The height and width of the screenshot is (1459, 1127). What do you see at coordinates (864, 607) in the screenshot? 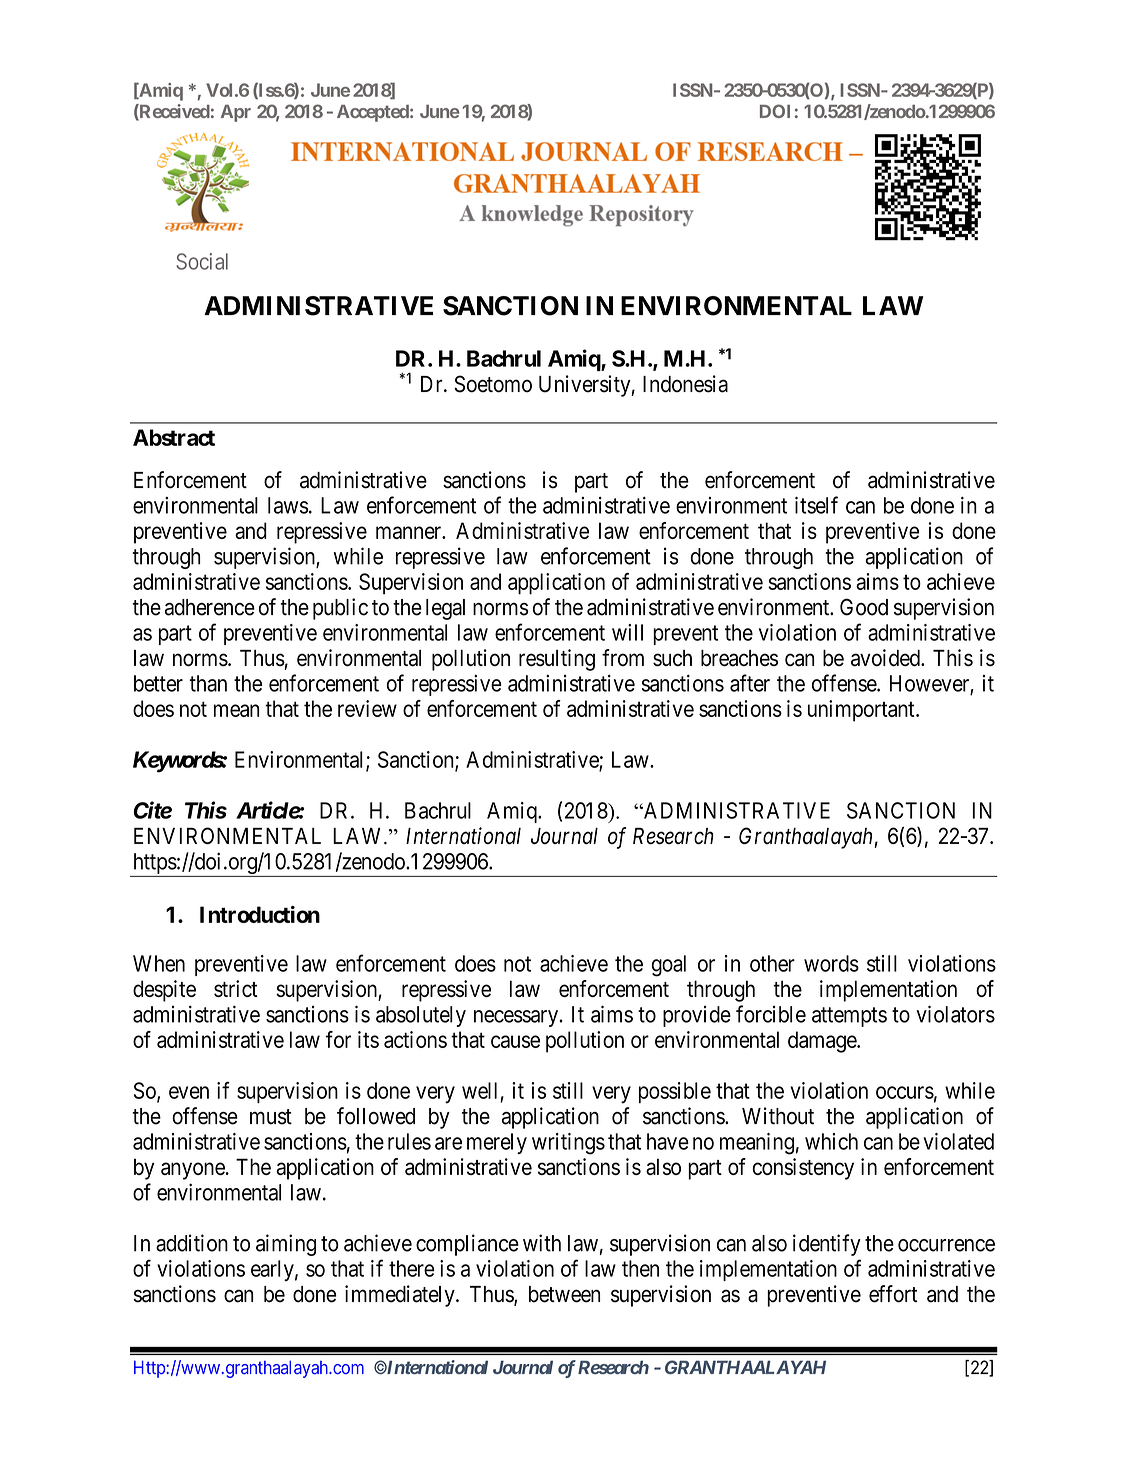
I see `Good` at bounding box center [864, 607].
